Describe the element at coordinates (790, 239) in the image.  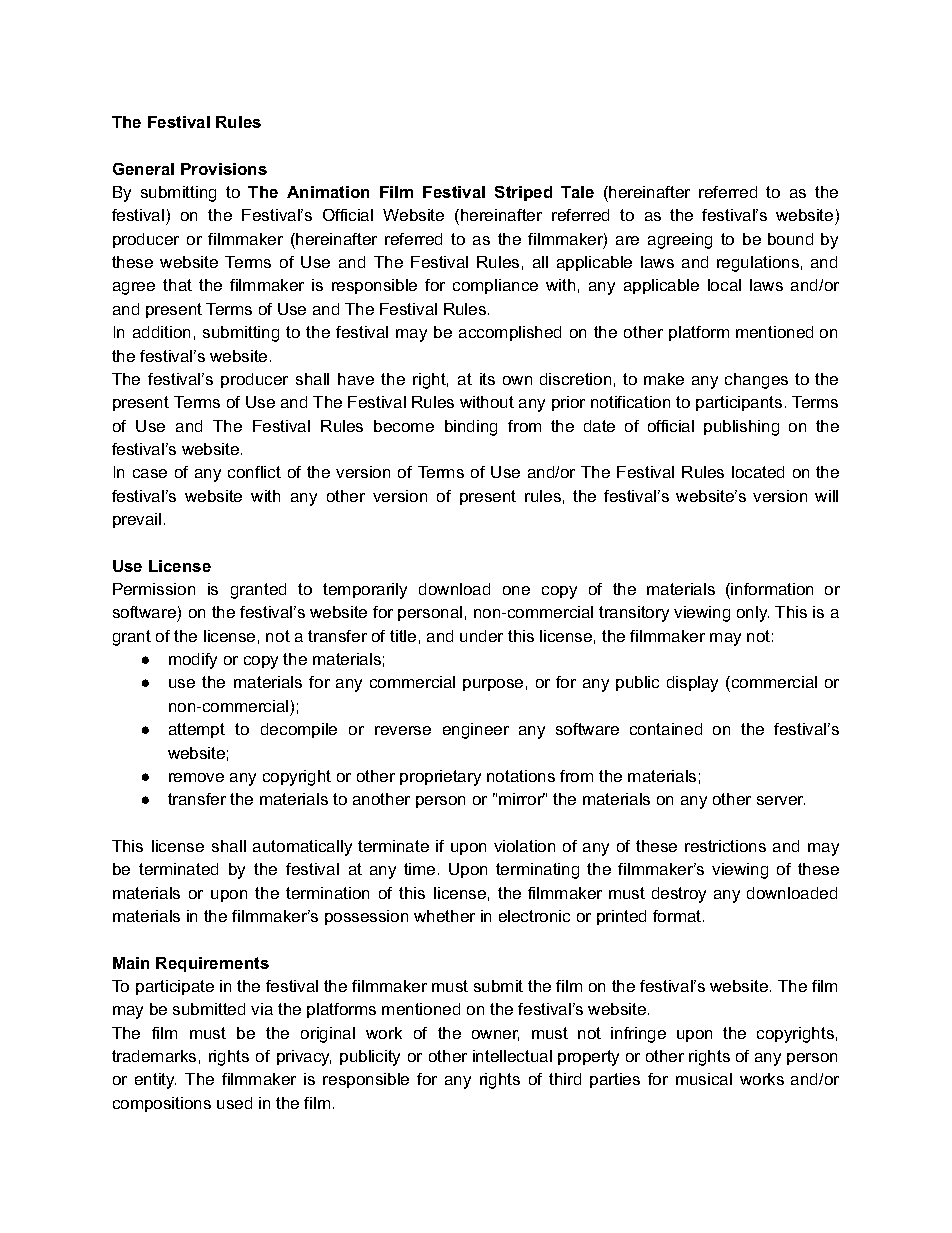
I see `bound` at that location.
